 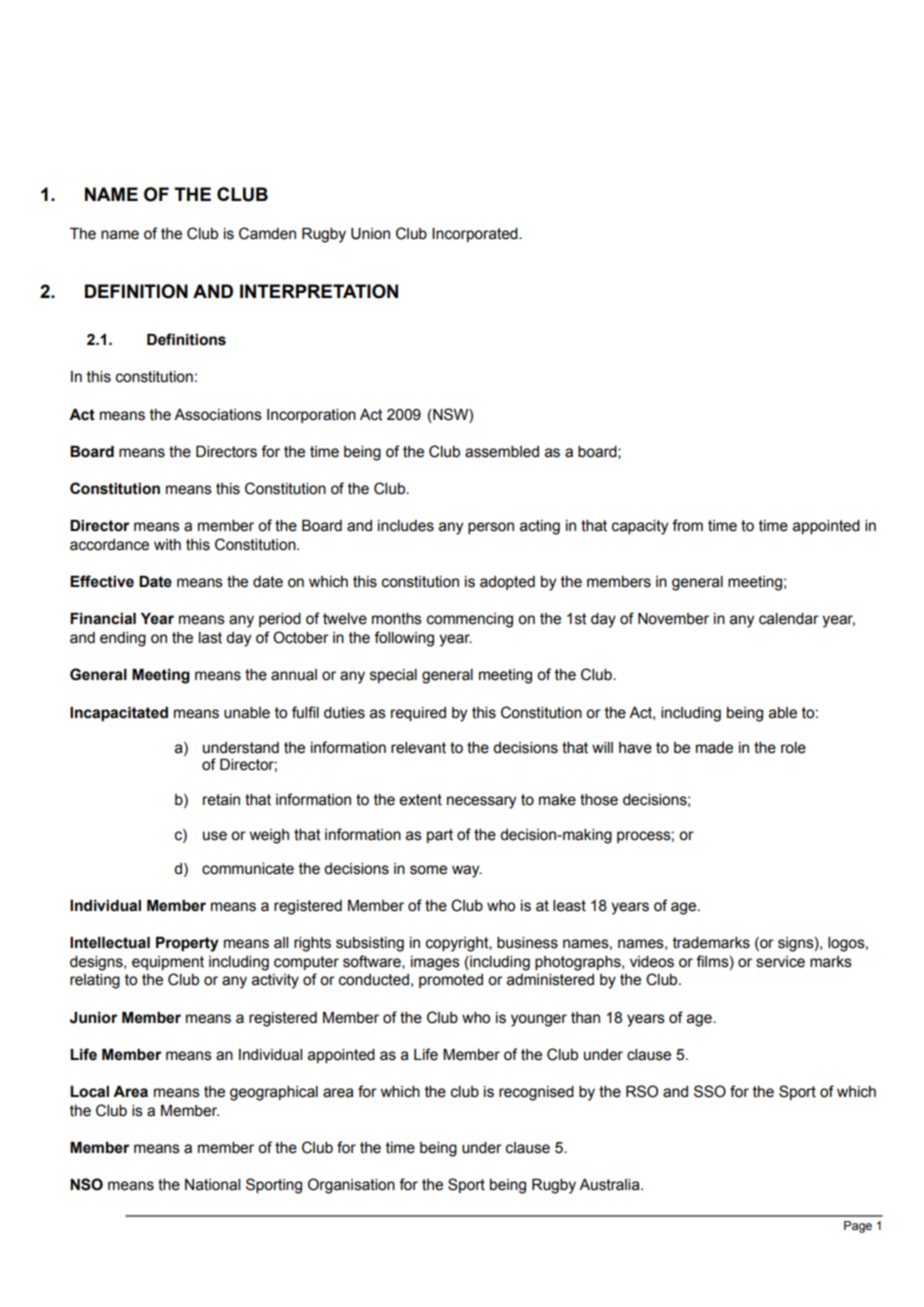 What do you see at coordinates (491, 528) in the screenshot?
I see `person` at bounding box center [491, 528].
